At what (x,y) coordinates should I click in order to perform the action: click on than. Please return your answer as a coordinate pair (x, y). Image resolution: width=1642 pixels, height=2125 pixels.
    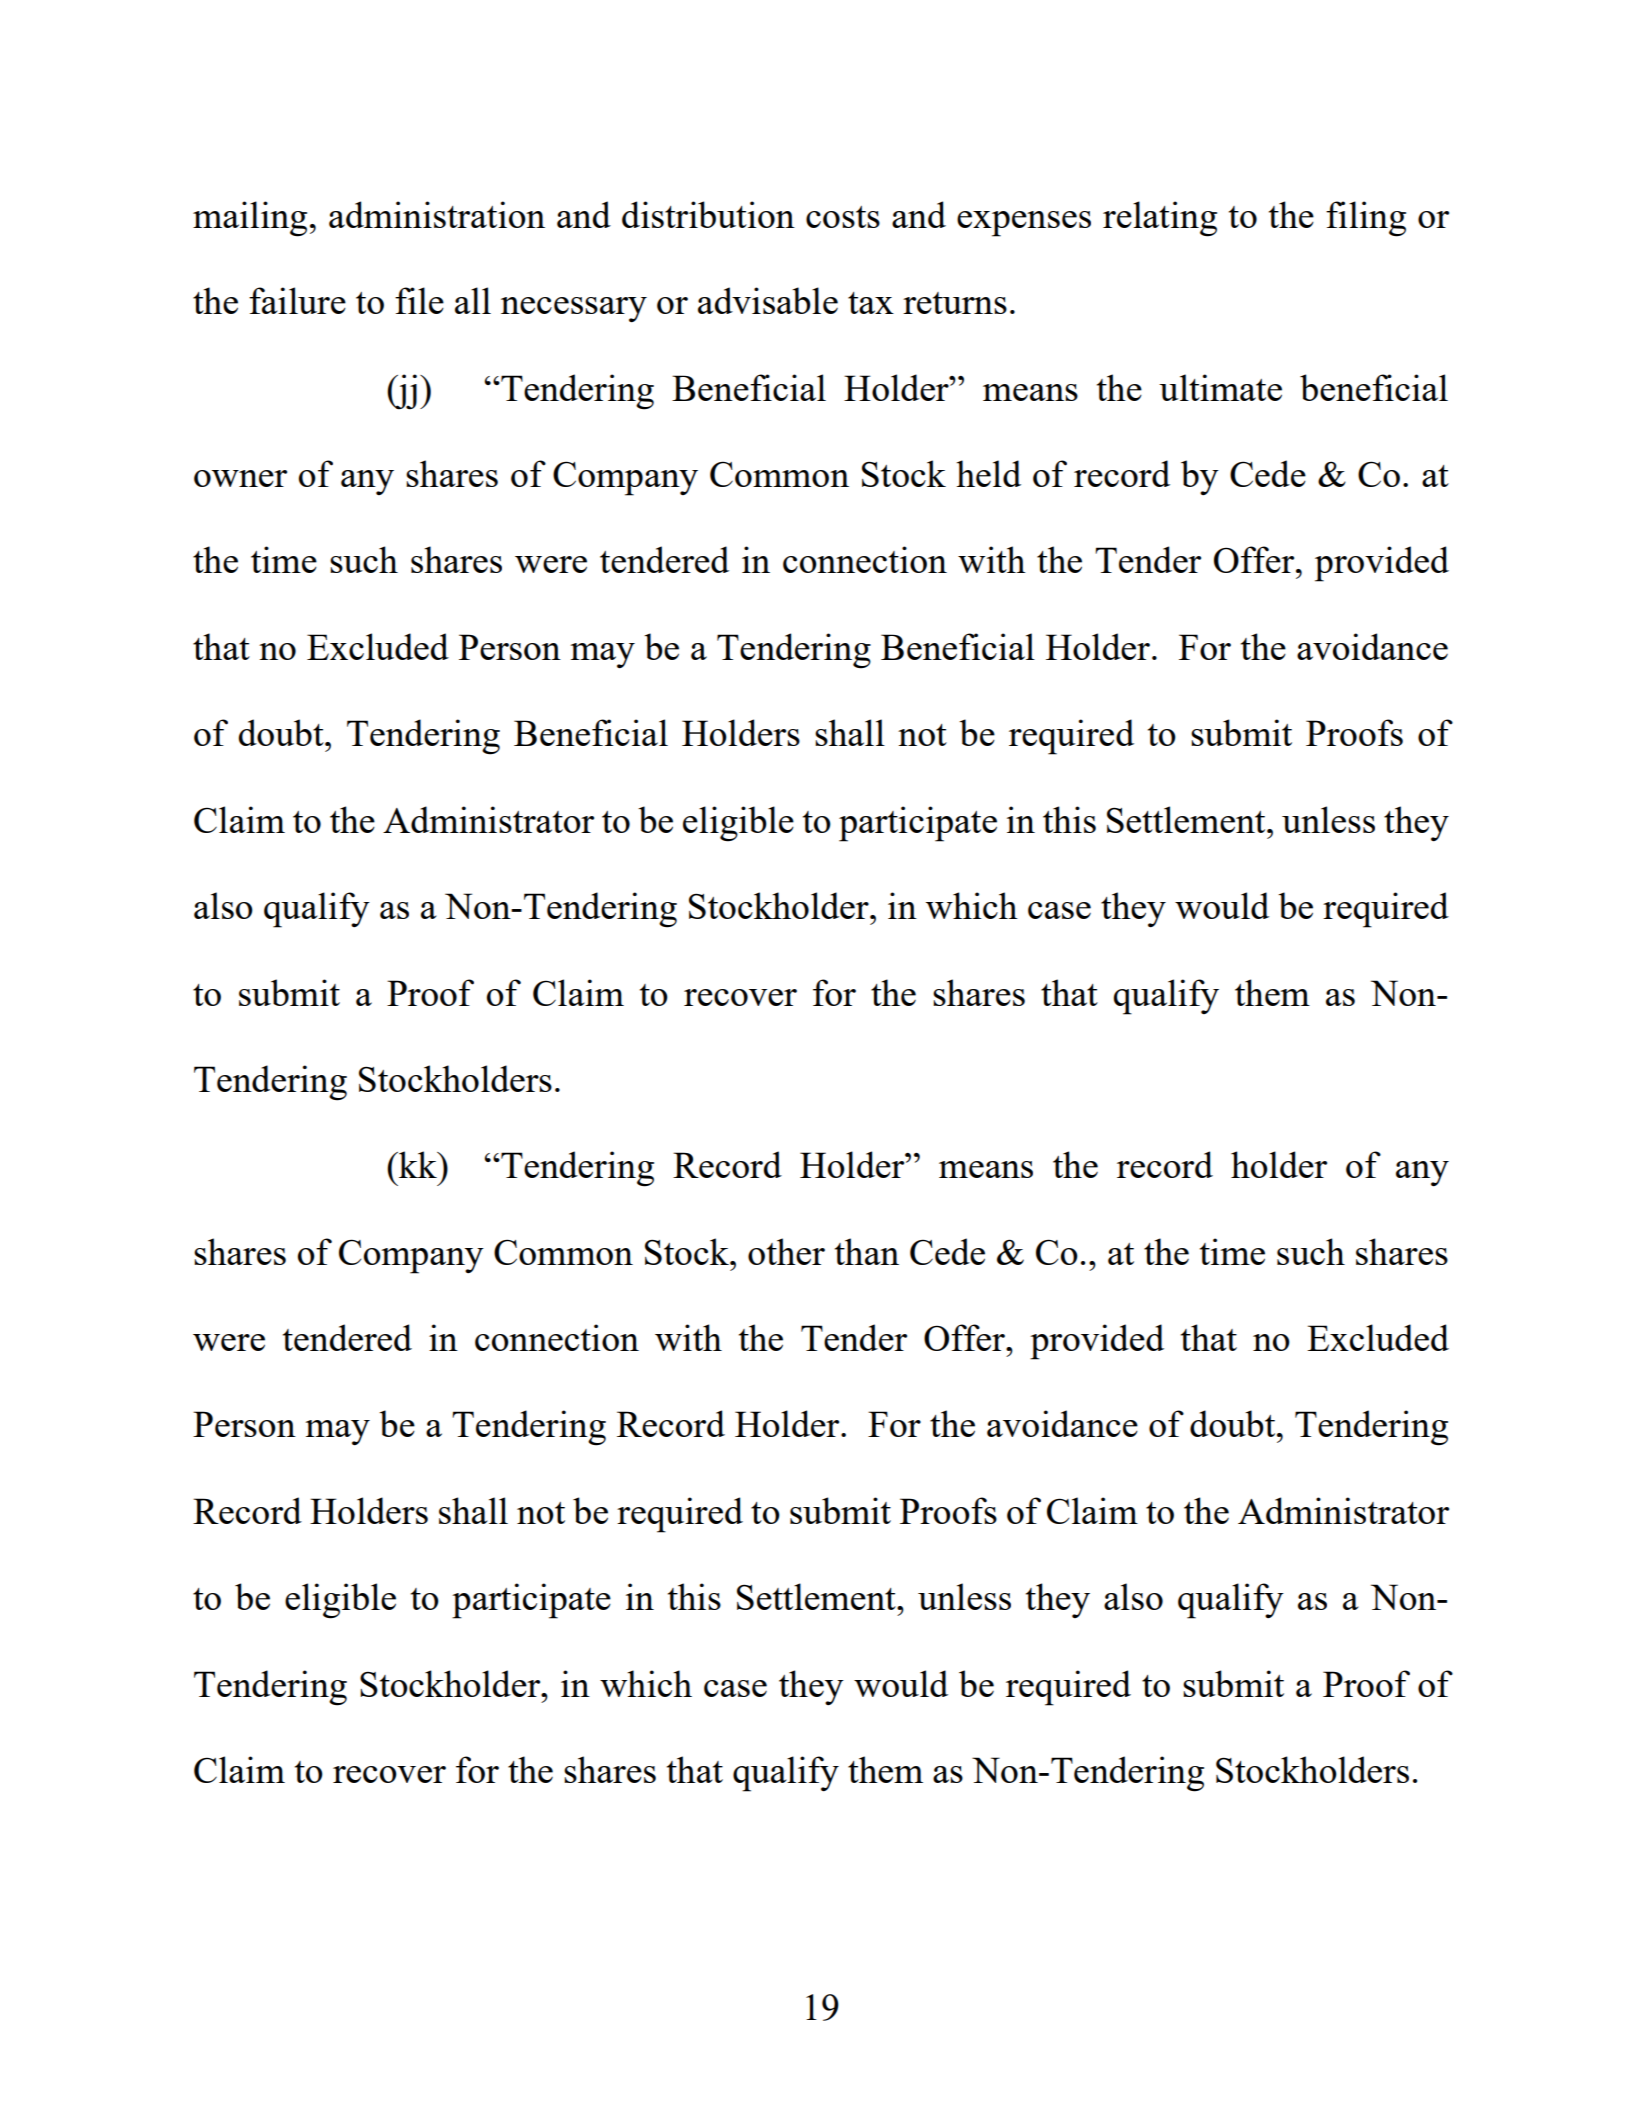
    Looking at the image, I should click on (867, 1251).
